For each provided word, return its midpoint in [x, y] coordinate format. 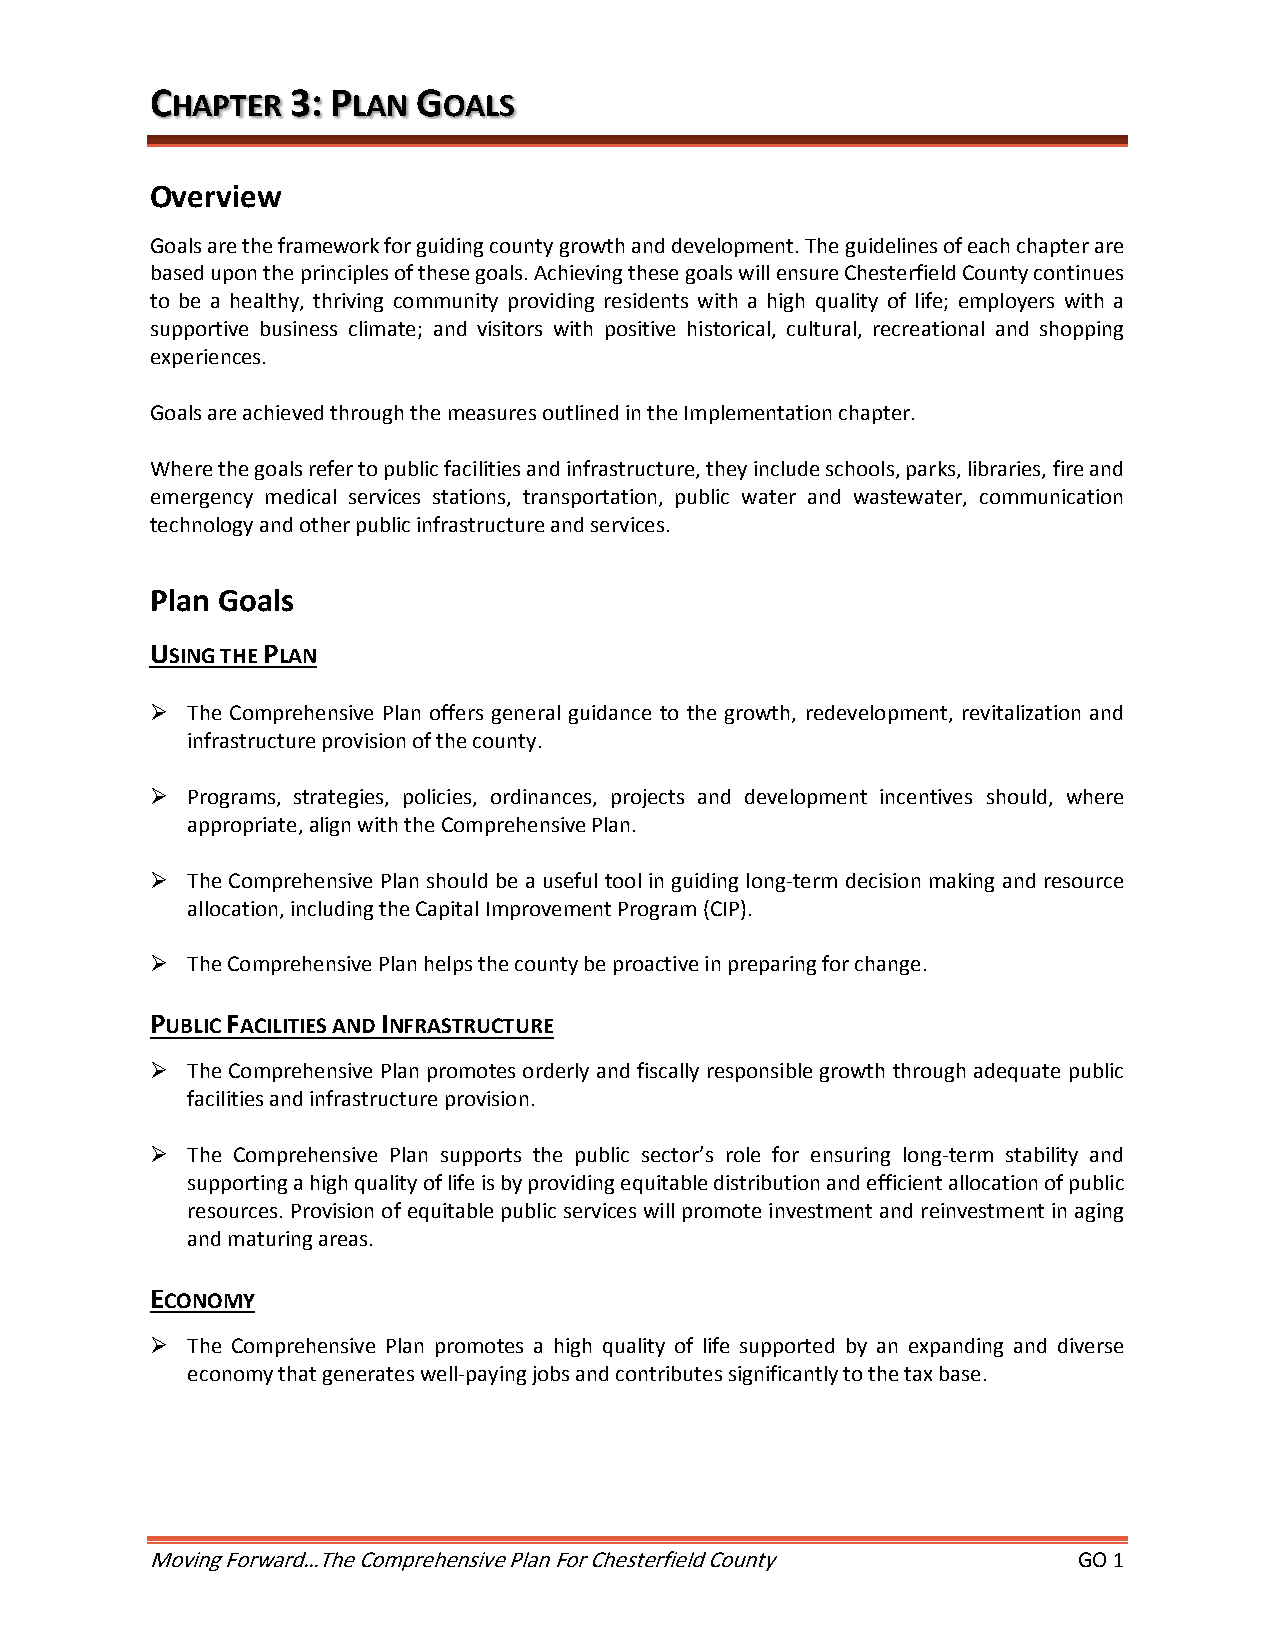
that [297, 1373]
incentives [926, 796]
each [988, 245]
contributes [669, 1373]
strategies [340, 798]
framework [328, 245]
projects [648, 798]
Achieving [578, 274]
